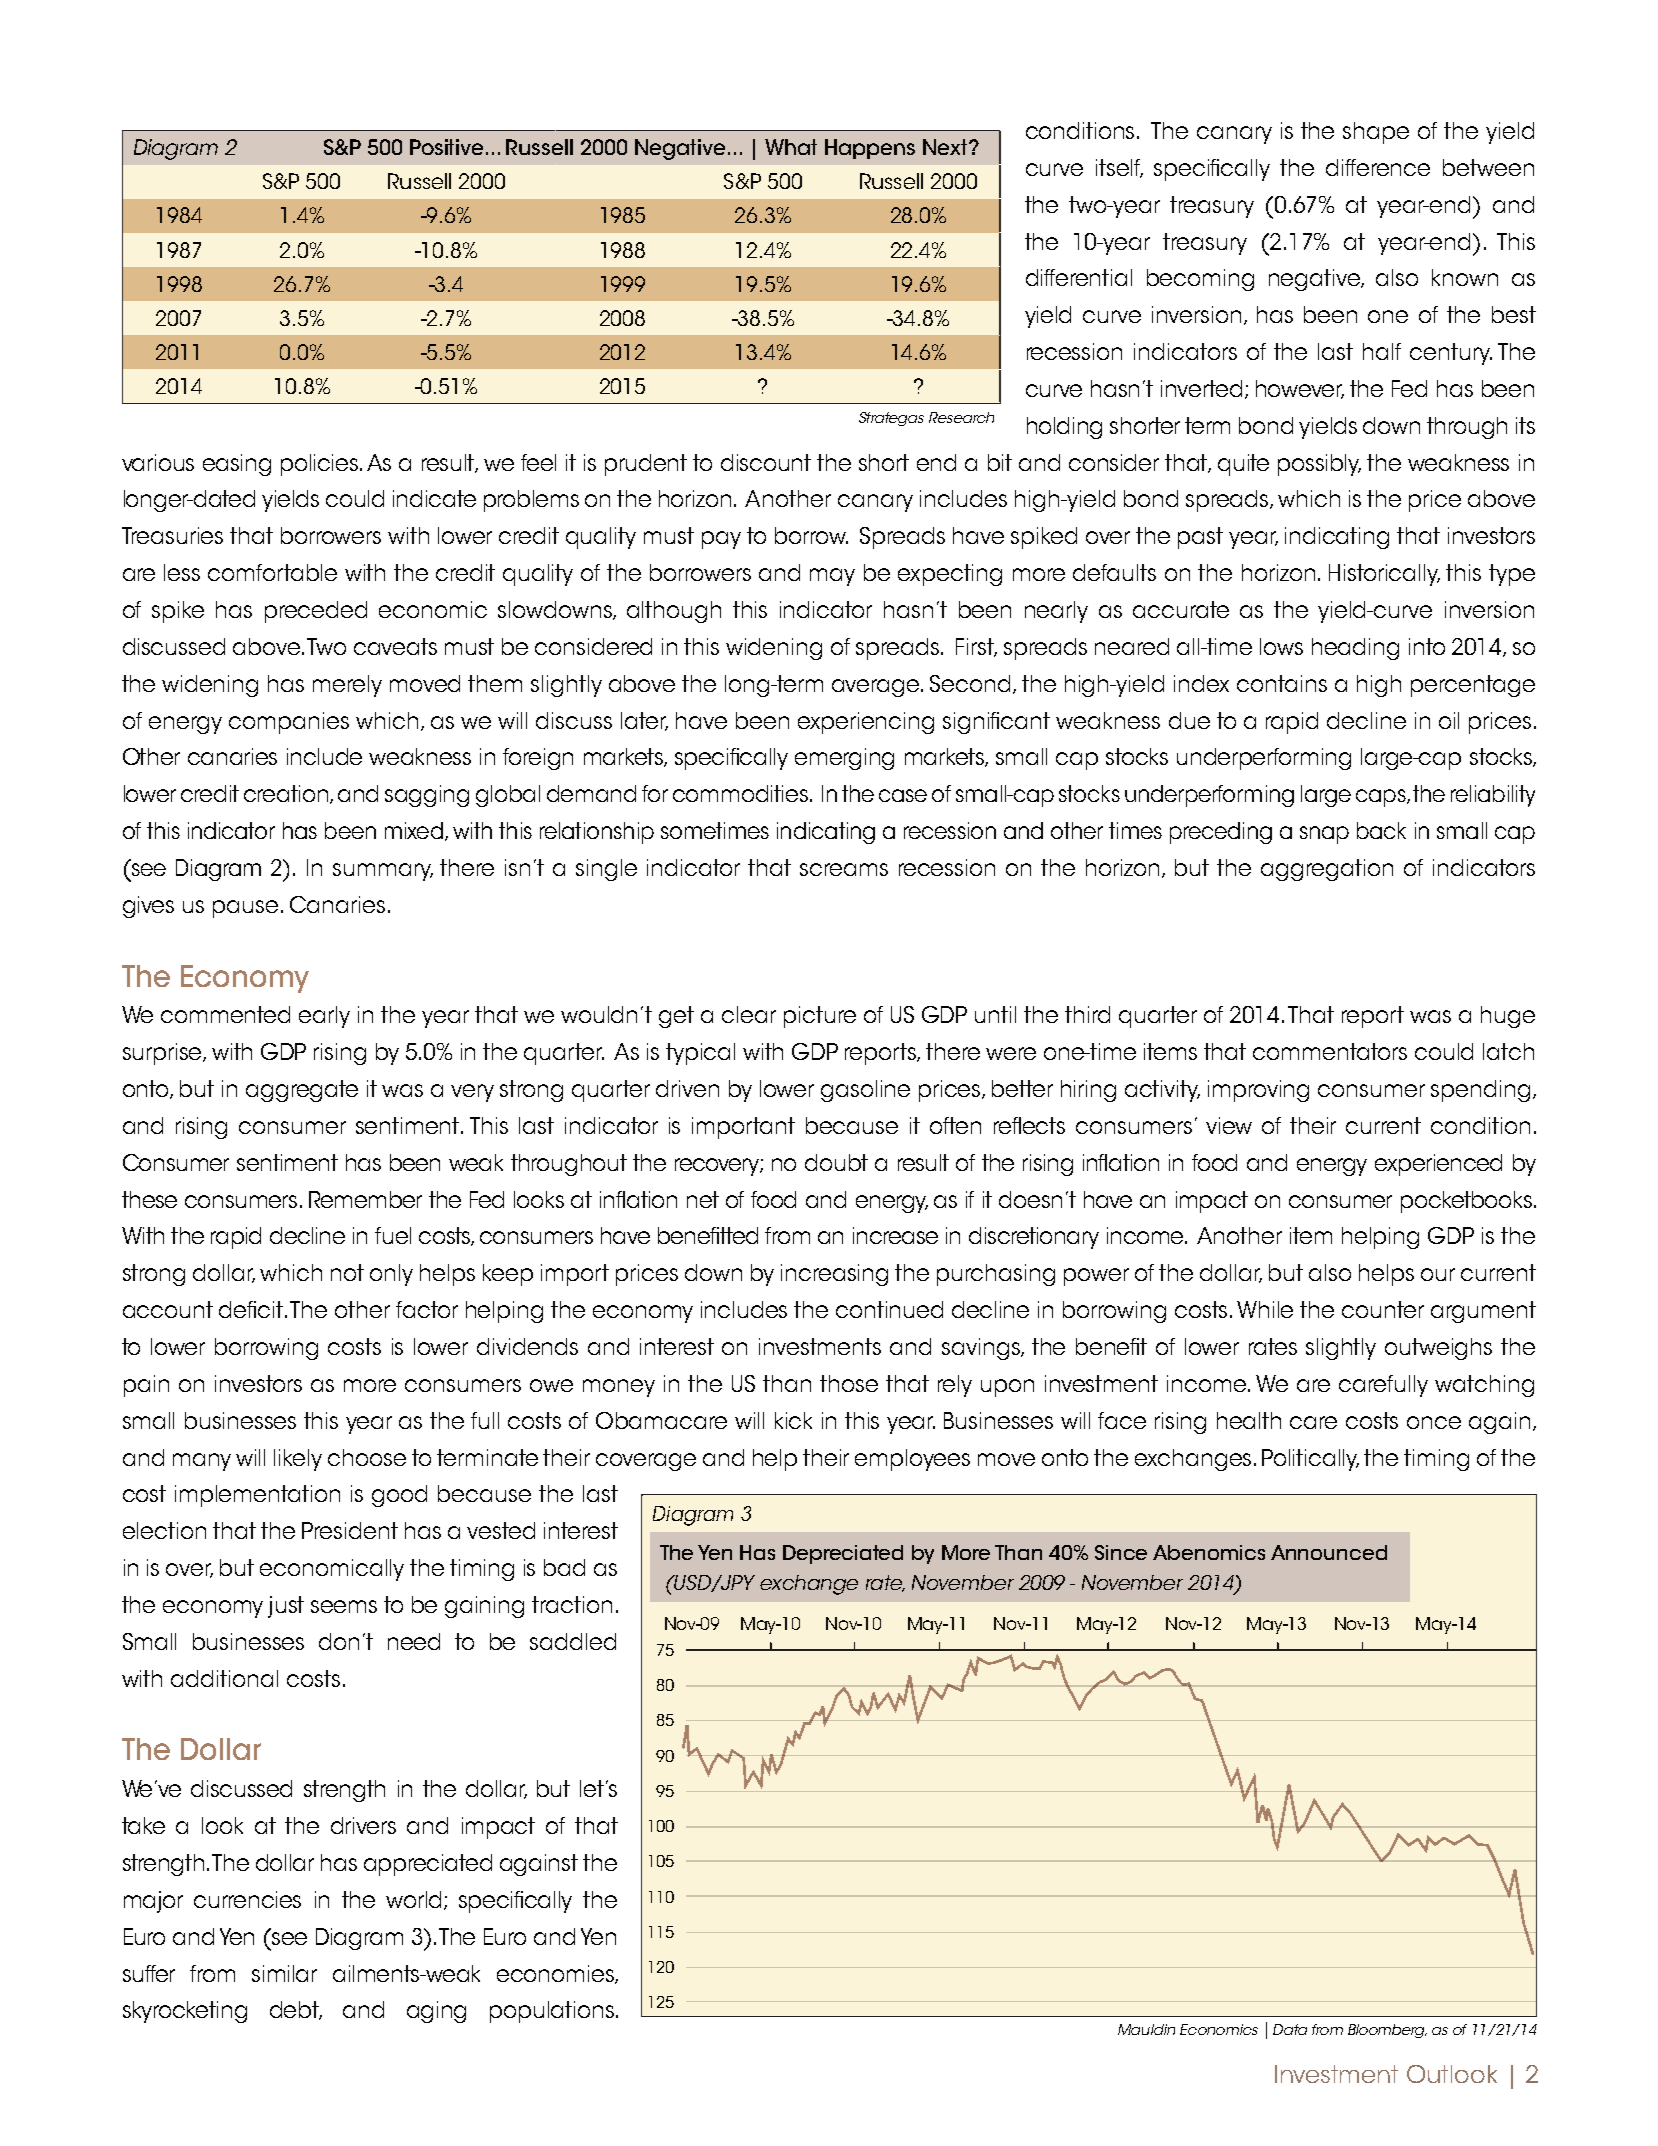  What do you see at coordinates (284, 1973) in the document?
I see `similar` at bounding box center [284, 1973].
